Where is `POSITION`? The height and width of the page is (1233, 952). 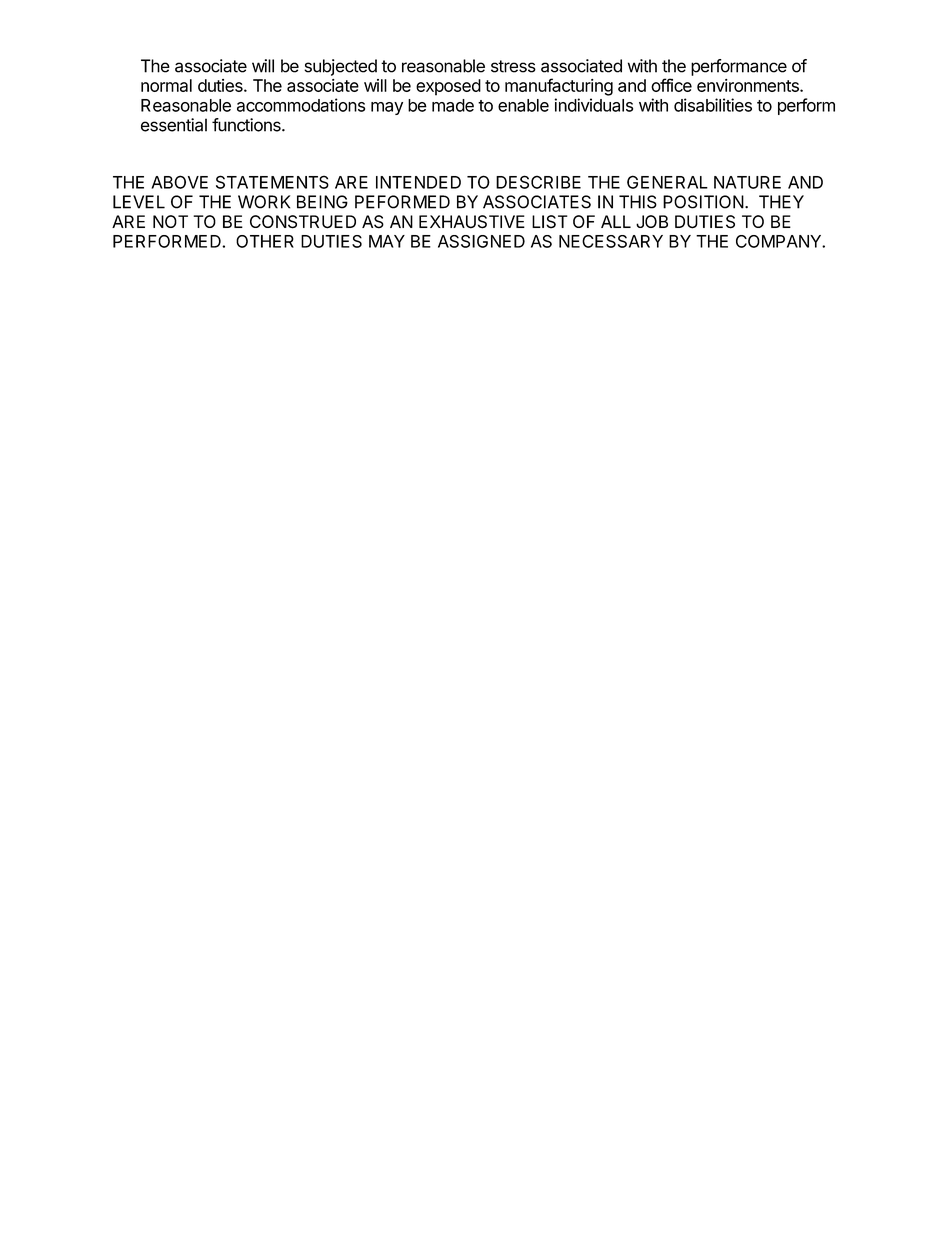 POSITION is located at coordinates (703, 202).
